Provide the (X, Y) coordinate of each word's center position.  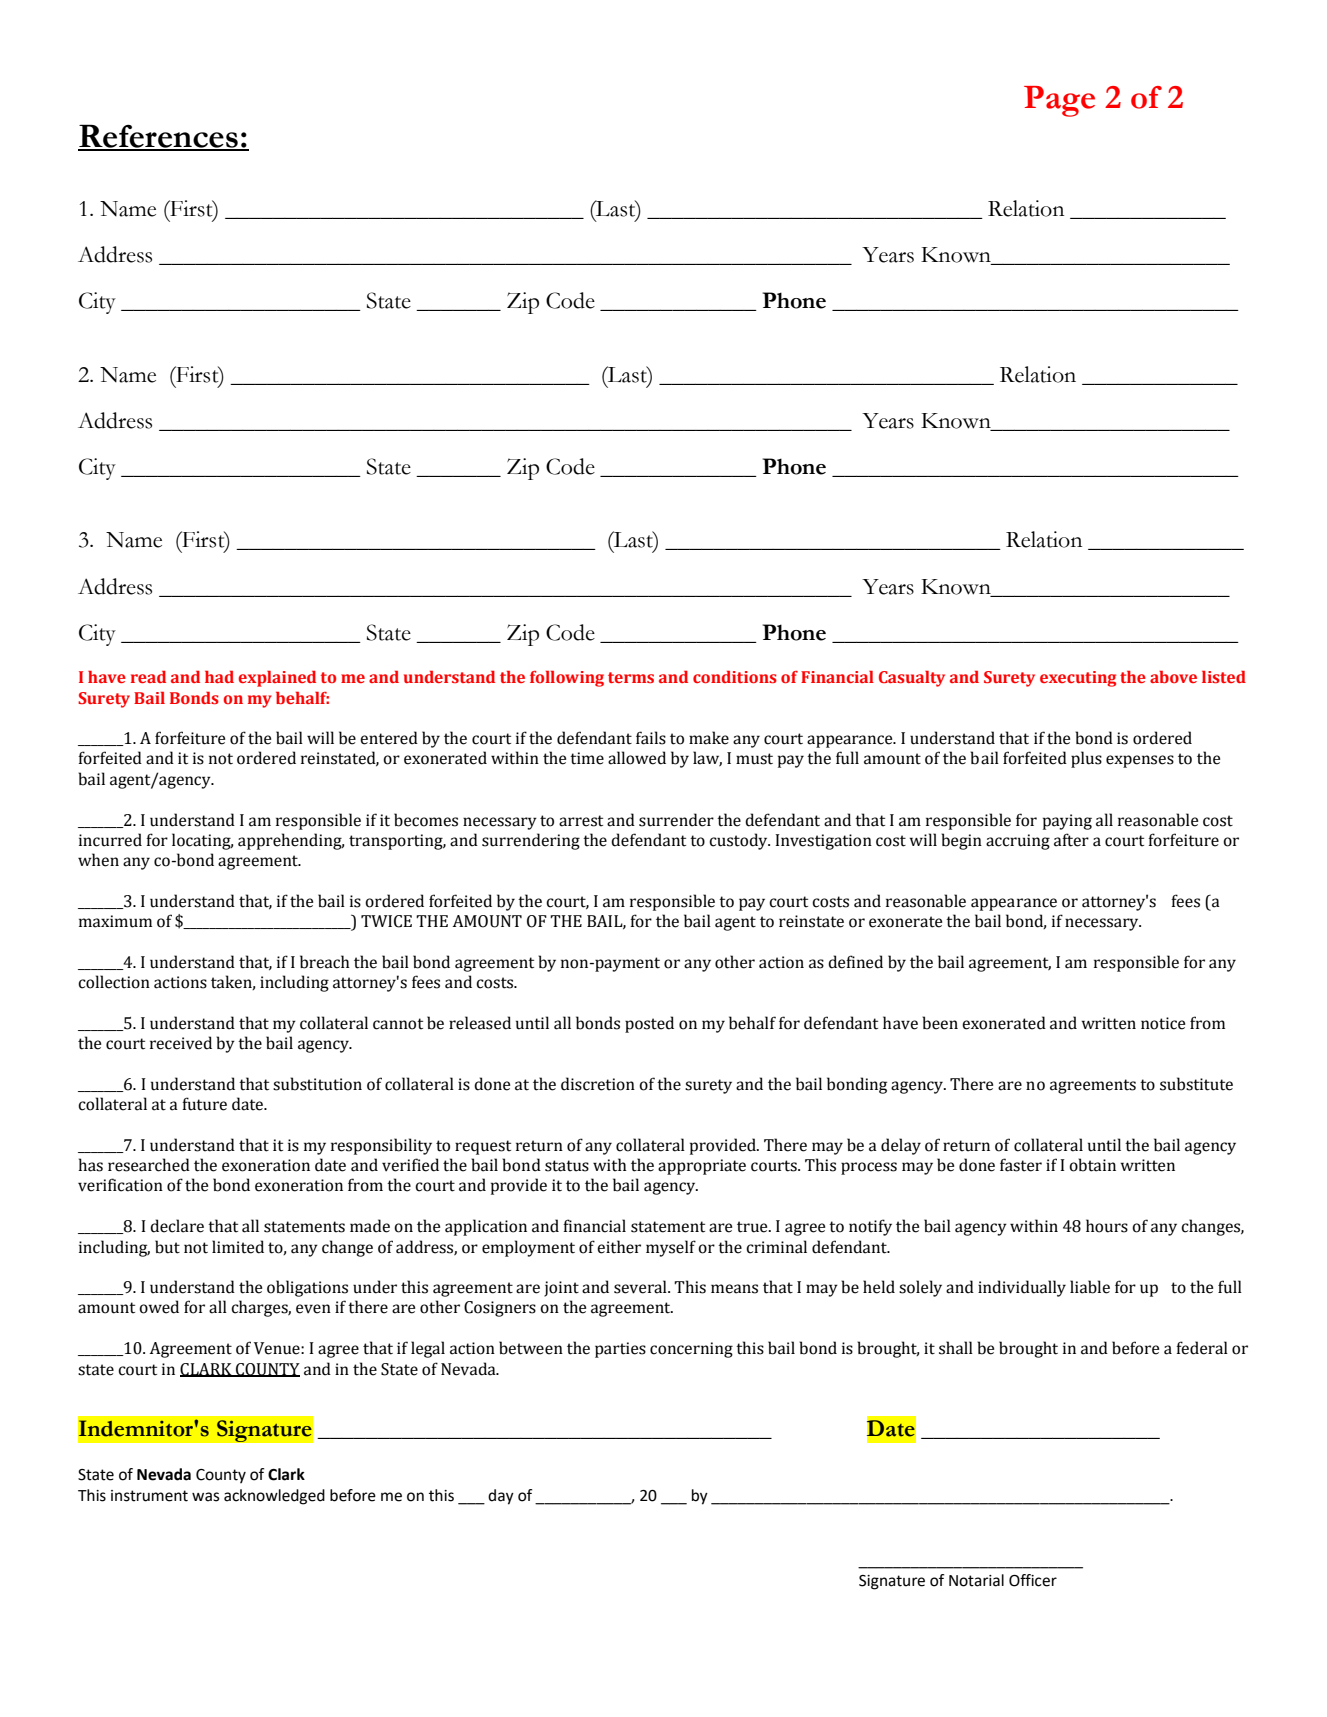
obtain (1092, 1165)
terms (631, 677)
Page (1059, 101)
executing (1078, 679)
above (1173, 676)
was (206, 1497)
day (501, 1497)
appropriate (702, 1167)
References (159, 137)
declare (177, 1226)
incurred (110, 840)
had (219, 676)
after (1071, 840)
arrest (581, 821)
